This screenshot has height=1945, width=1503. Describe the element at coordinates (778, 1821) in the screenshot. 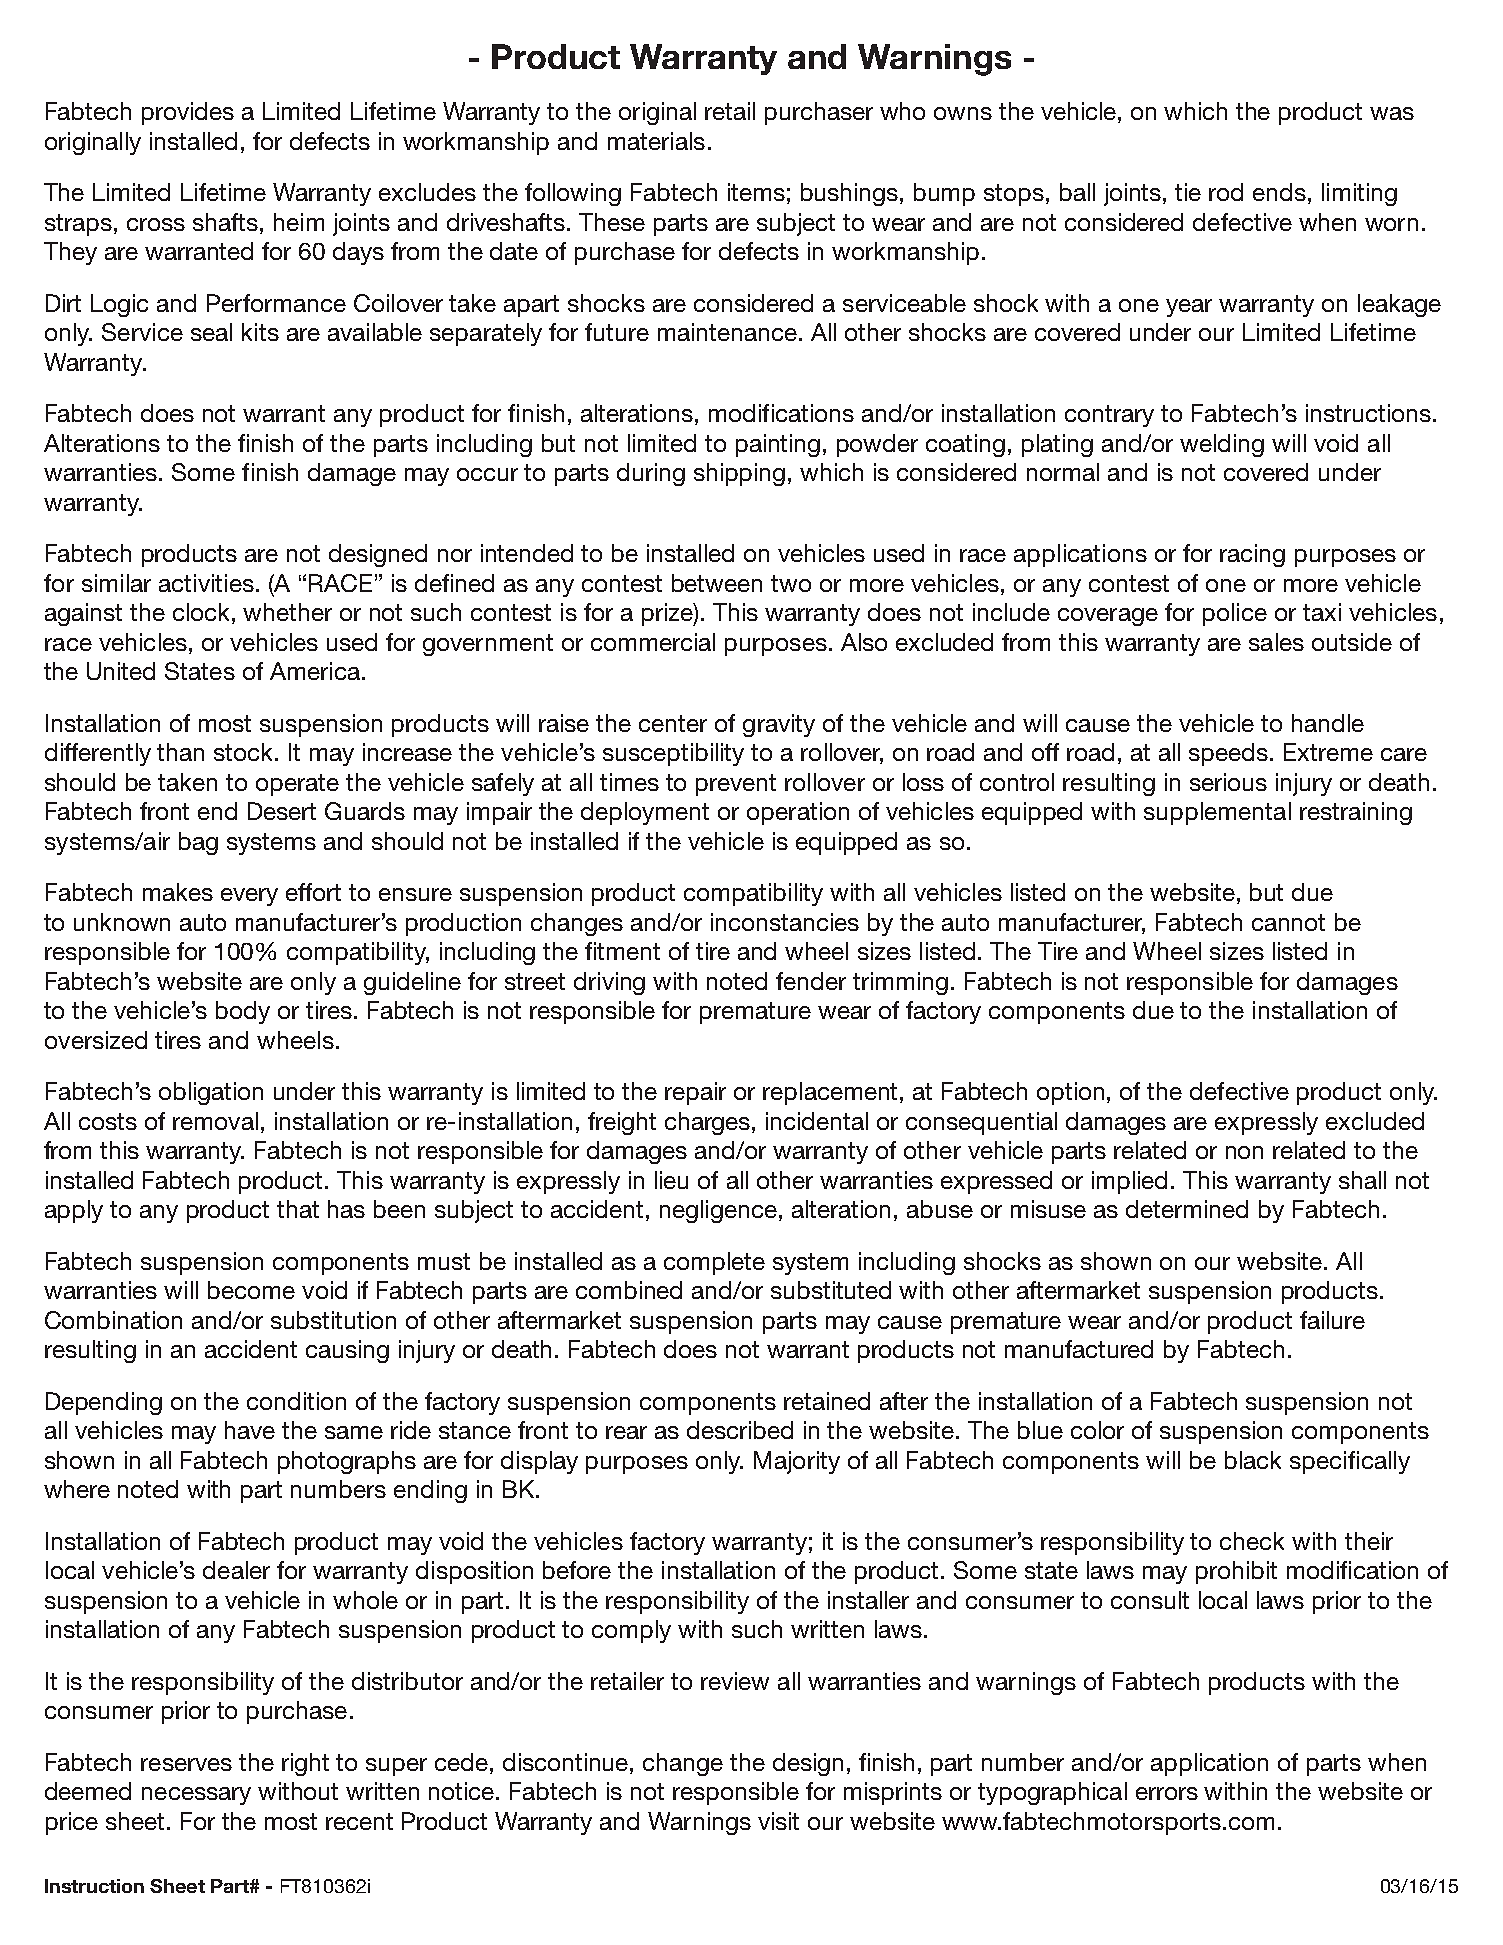

I see `visit` at that location.
